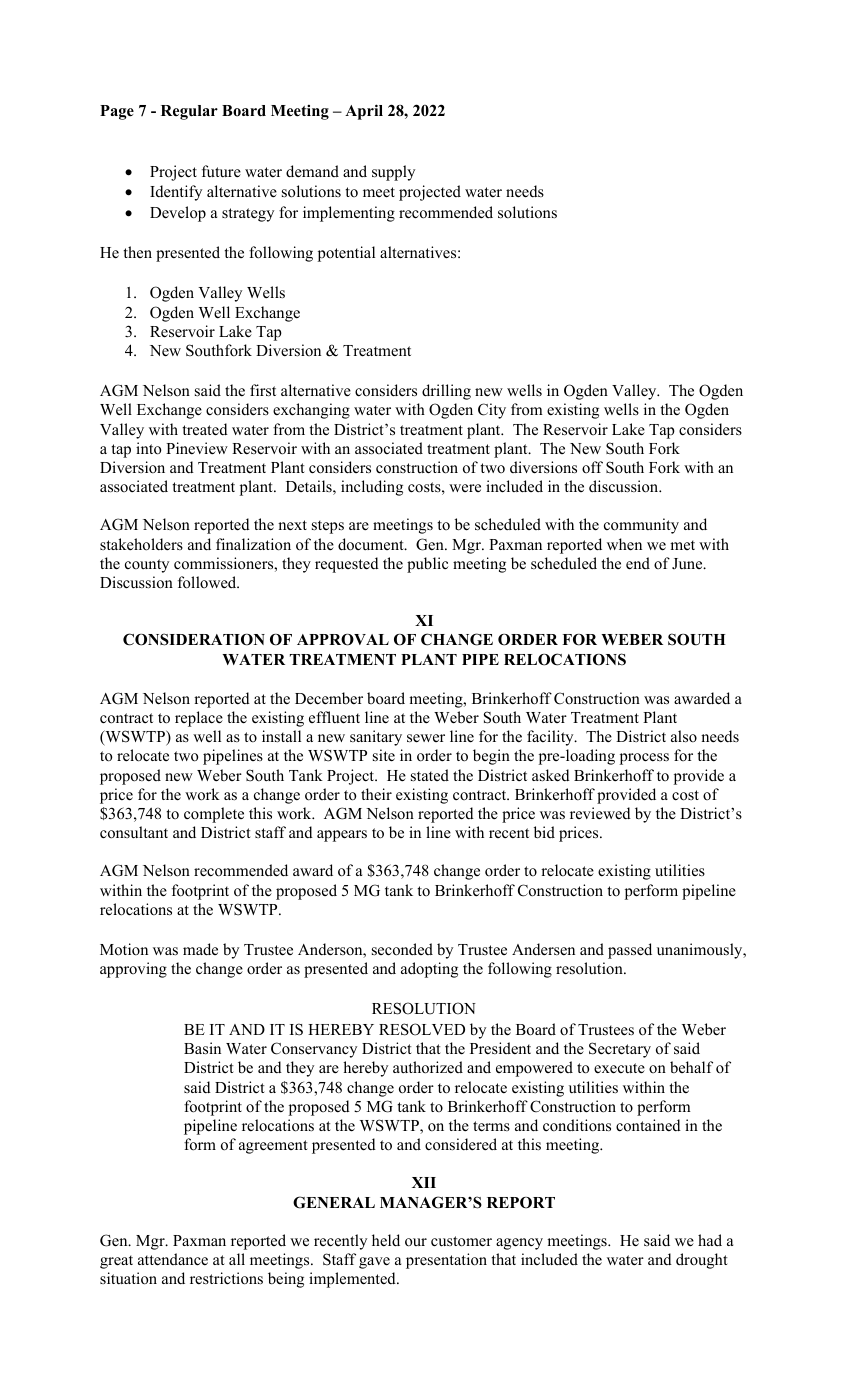 The height and width of the screenshot is (1400, 849). Describe the element at coordinates (173, 1259) in the screenshot. I see `attendance` at that location.
